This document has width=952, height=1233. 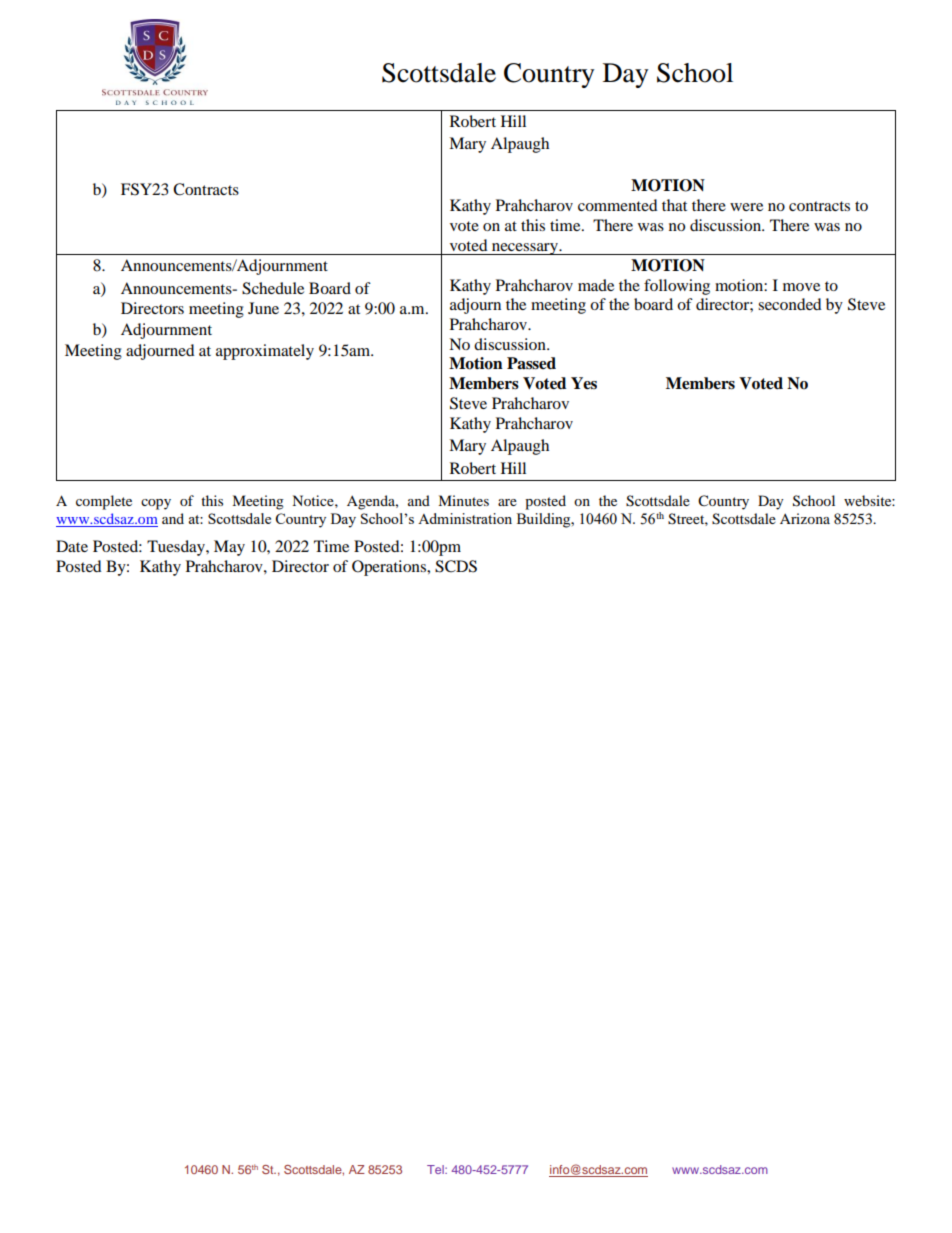 I want to click on Passed, so click(x=531, y=363).
